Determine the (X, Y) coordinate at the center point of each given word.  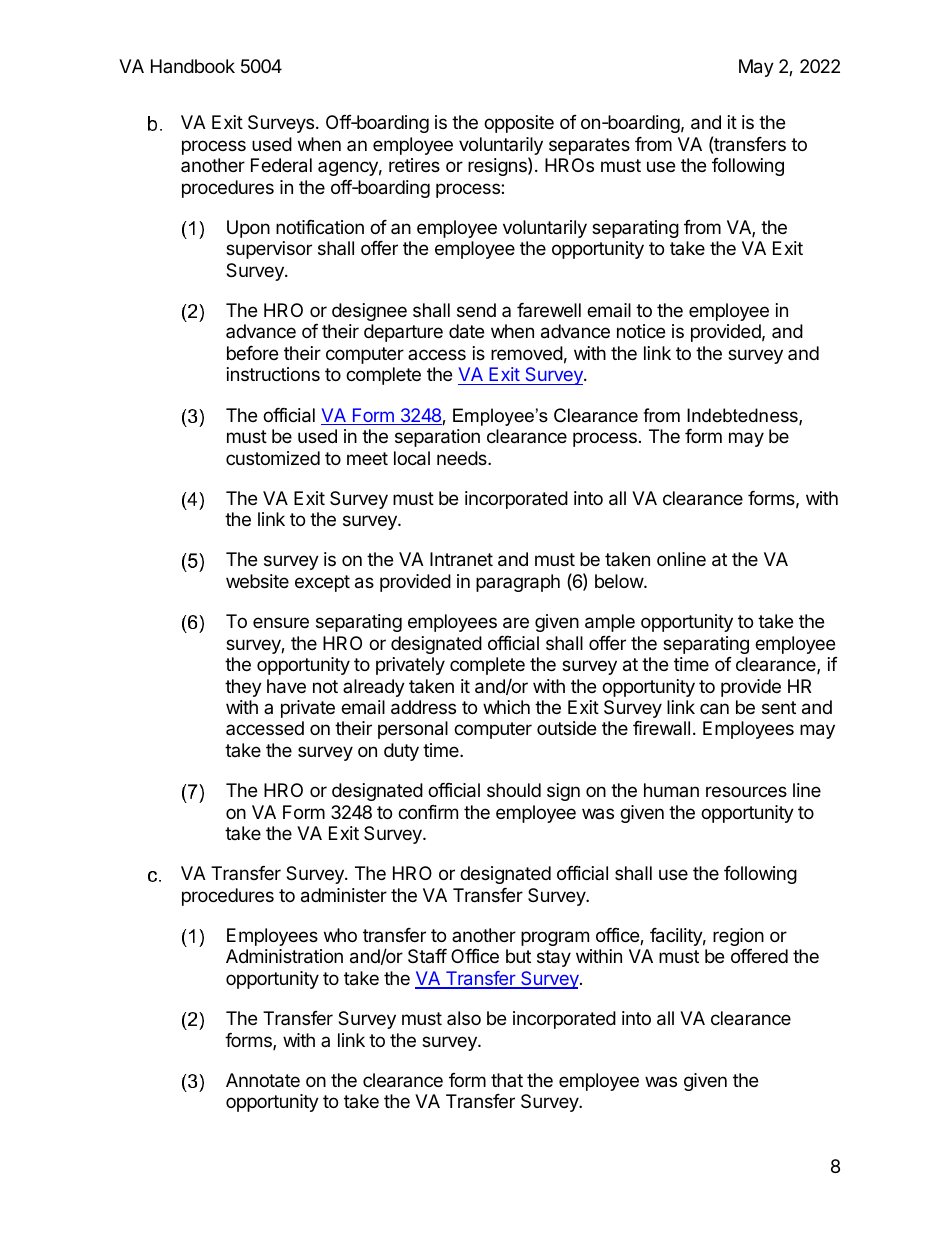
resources (746, 791)
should (514, 790)
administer (344, 895)
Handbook (193, 66)
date (466, 331)
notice (641, 331)
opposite (519, 124)
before (252, 353)
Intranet (461, 559)
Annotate (263, 1080)
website (257, 581)
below (620, 581)
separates (589, 146)
